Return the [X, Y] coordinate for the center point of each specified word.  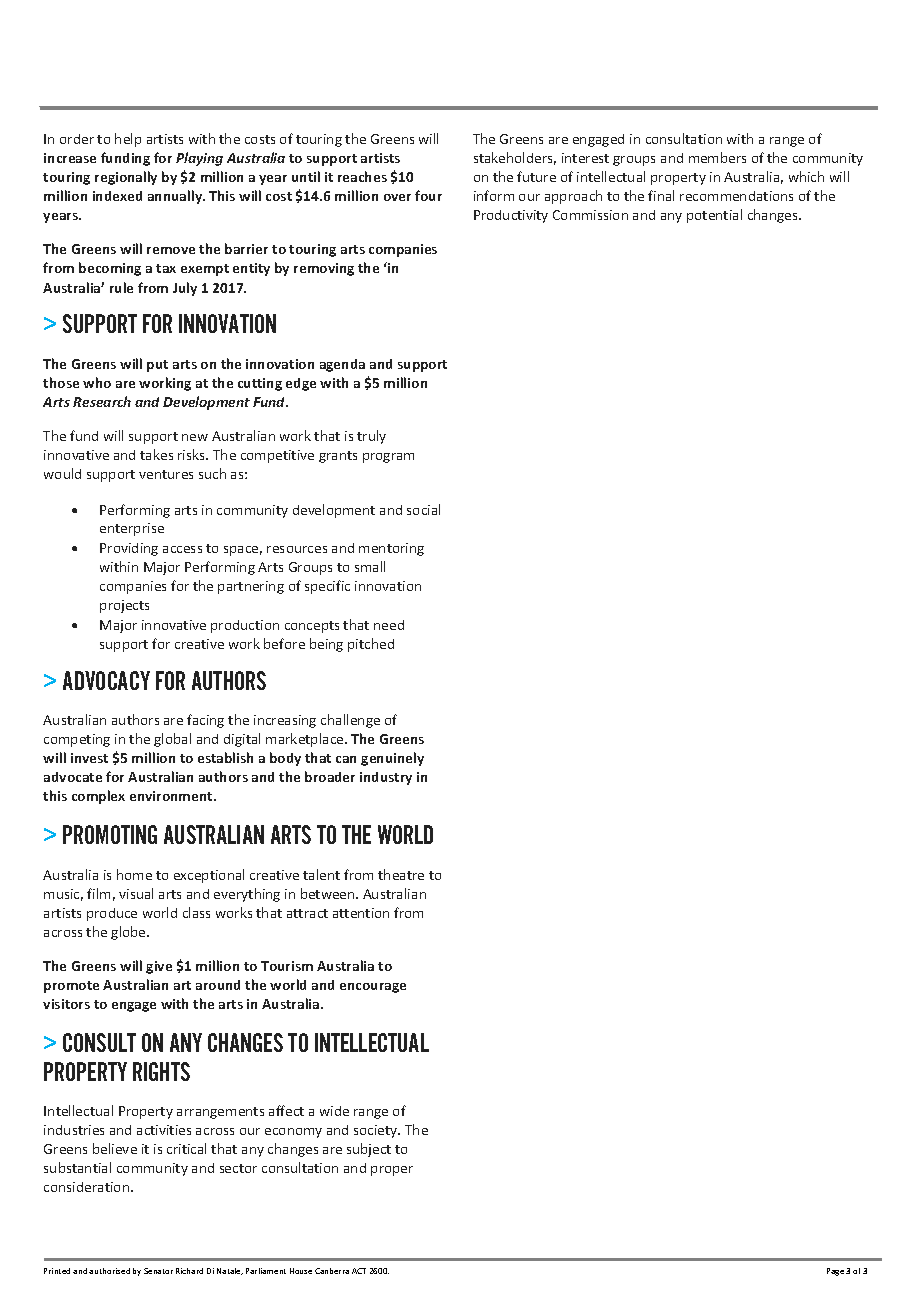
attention [361, 913]
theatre [401, 874]
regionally [126, 178]
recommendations [736, 196]
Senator [158, 1271]
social [423, 509]
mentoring [391, 549]
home [134, 874]
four [428, 195]
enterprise [132, 529]
